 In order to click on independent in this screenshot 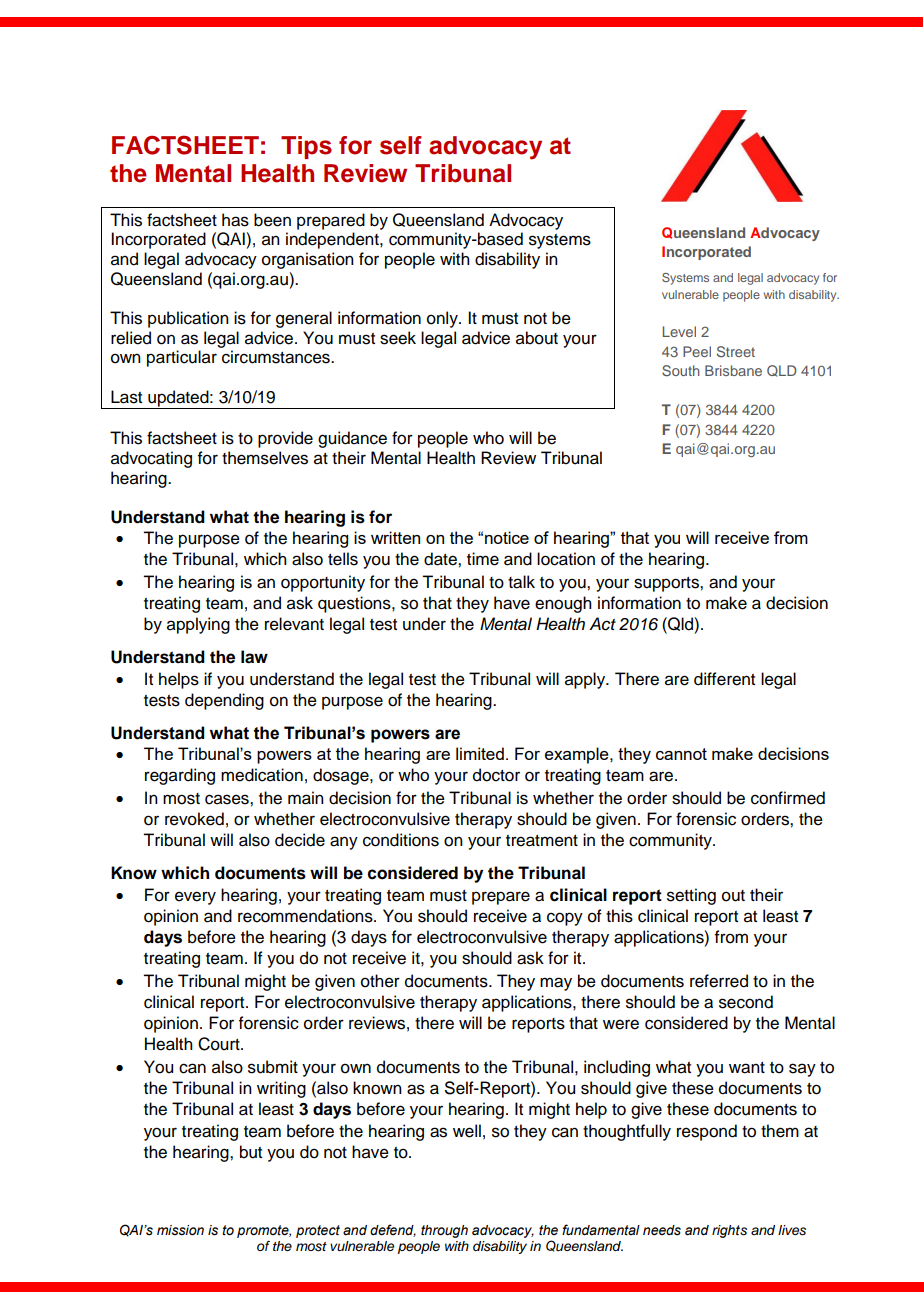, I will do `click(333, 240)`.
